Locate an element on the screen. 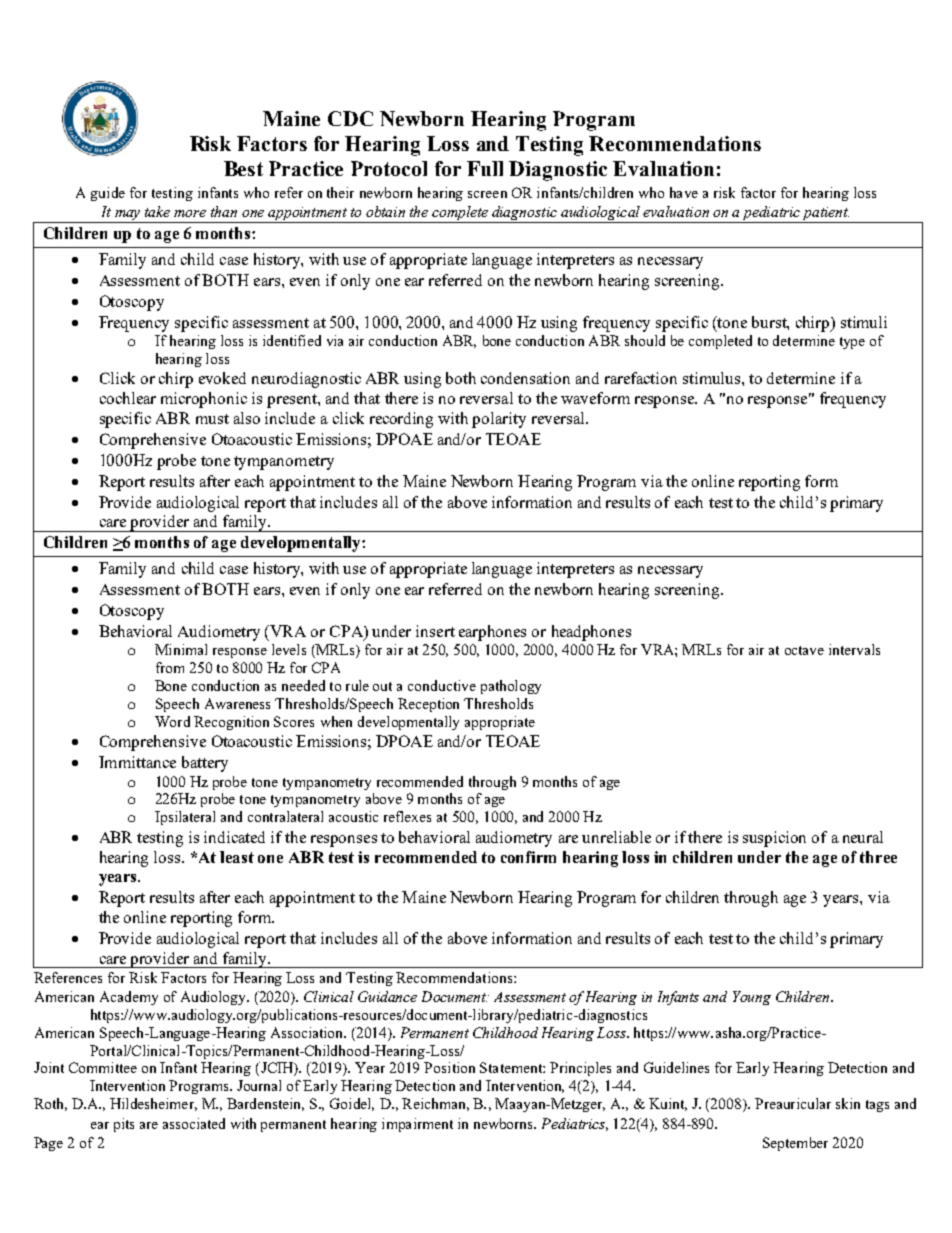  Ipsilateral is located at coordinates (185, 818).
